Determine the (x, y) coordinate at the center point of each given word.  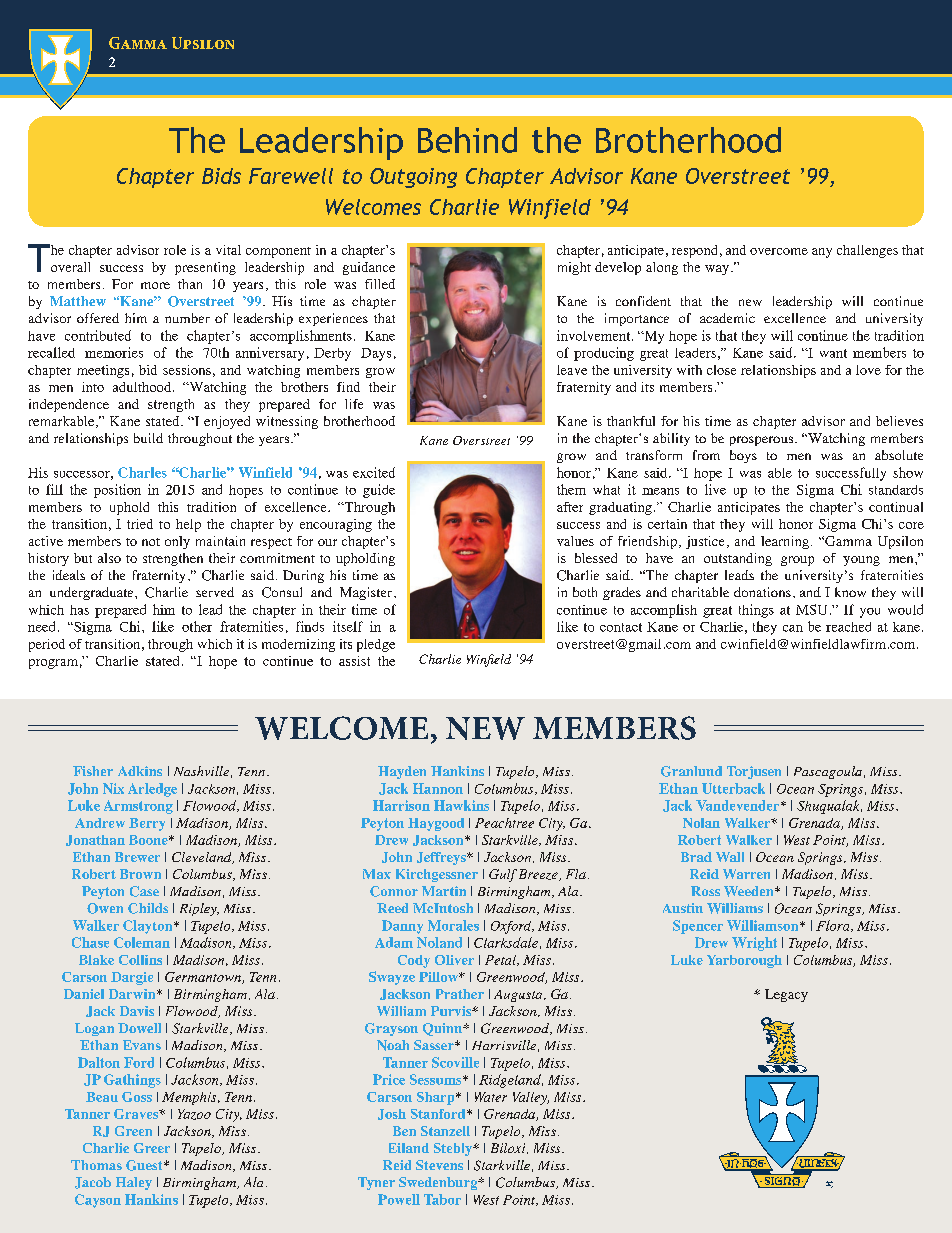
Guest (145, 1165)
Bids (221, 176)
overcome (779, 251)
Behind (467, 140)
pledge (376, 645)
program (53, 664)
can (793, 628)
